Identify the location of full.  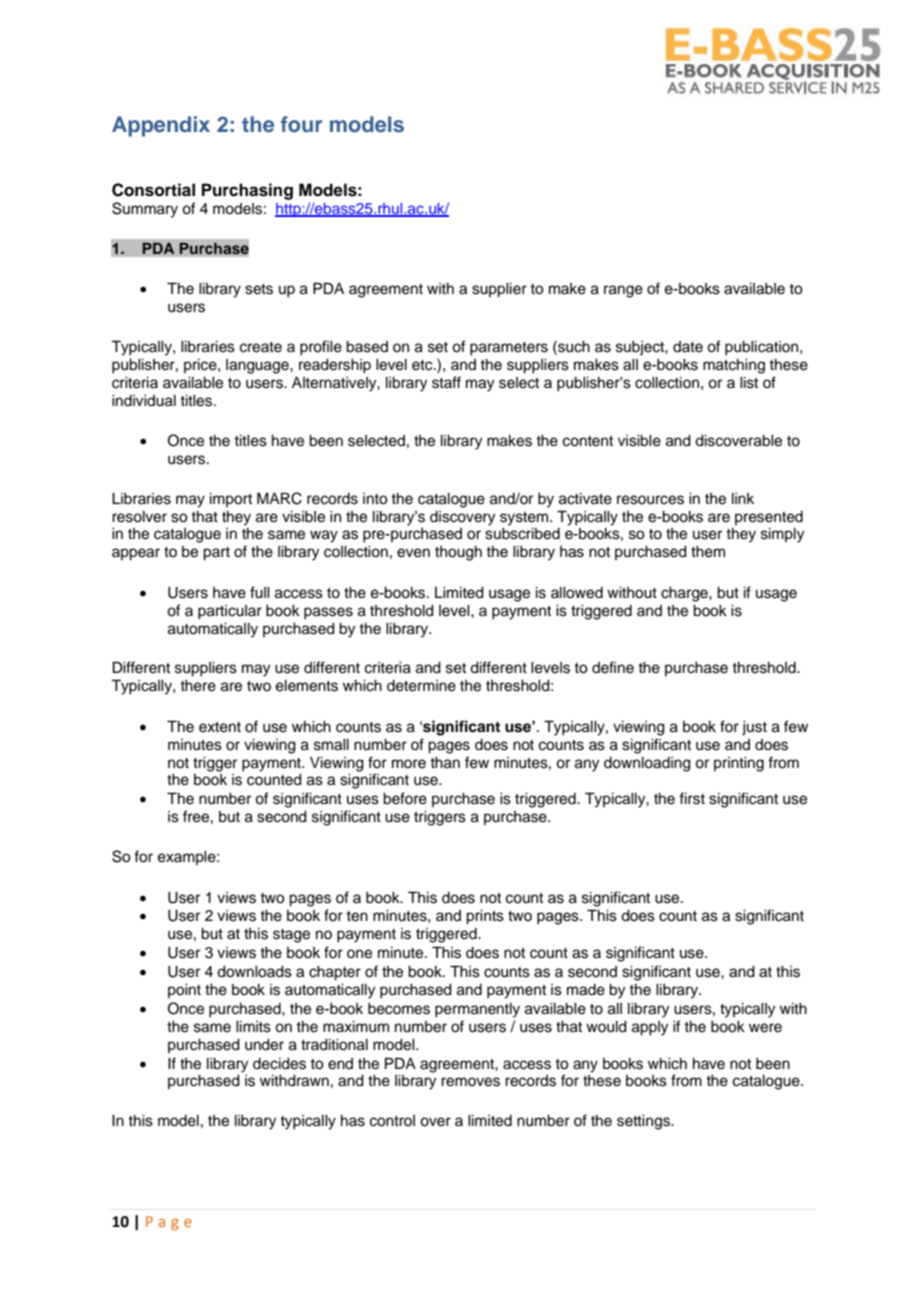
(260, 592).
